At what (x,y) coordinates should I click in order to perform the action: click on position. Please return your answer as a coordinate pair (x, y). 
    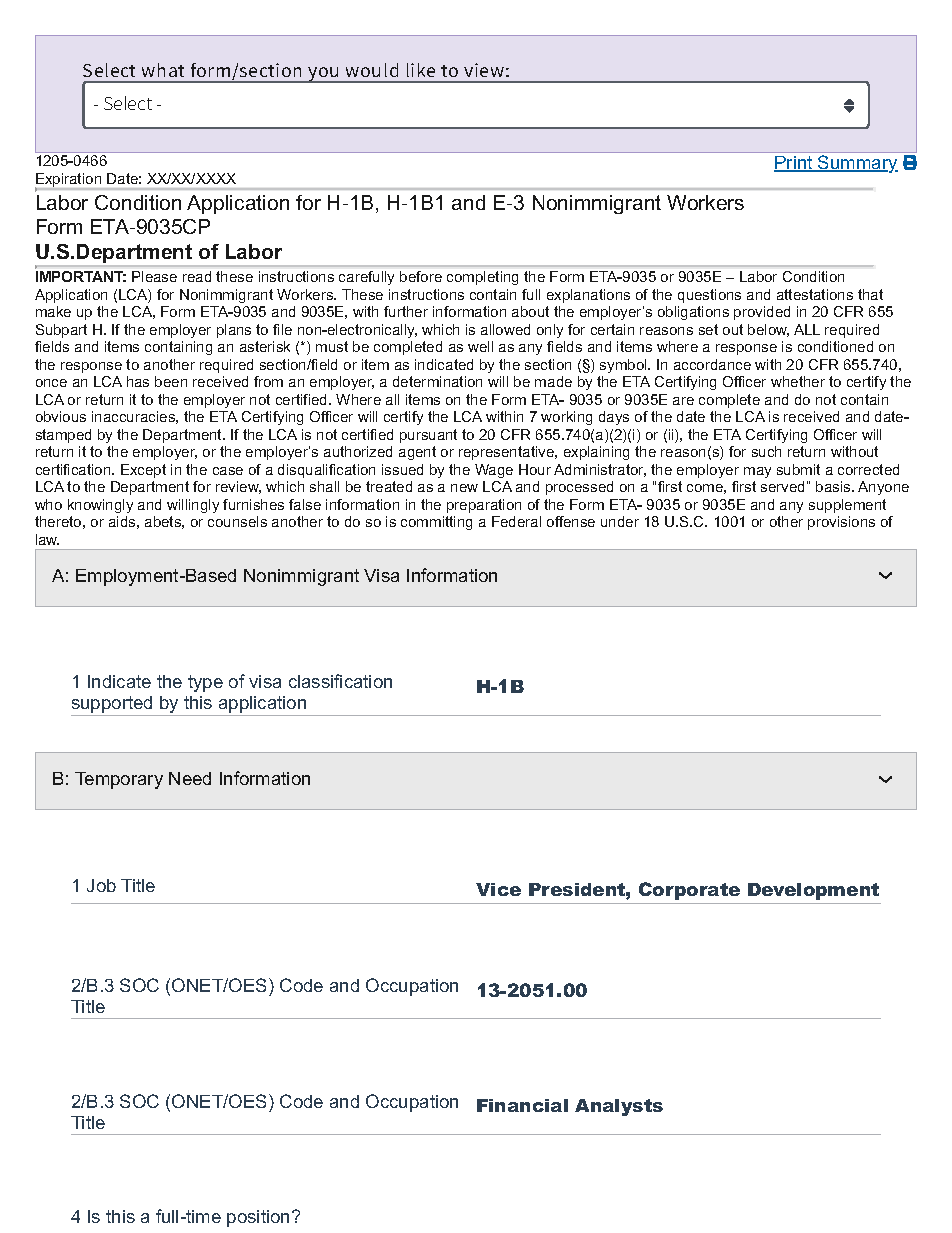
    Looking at the image, I should click on (258, 1218).
